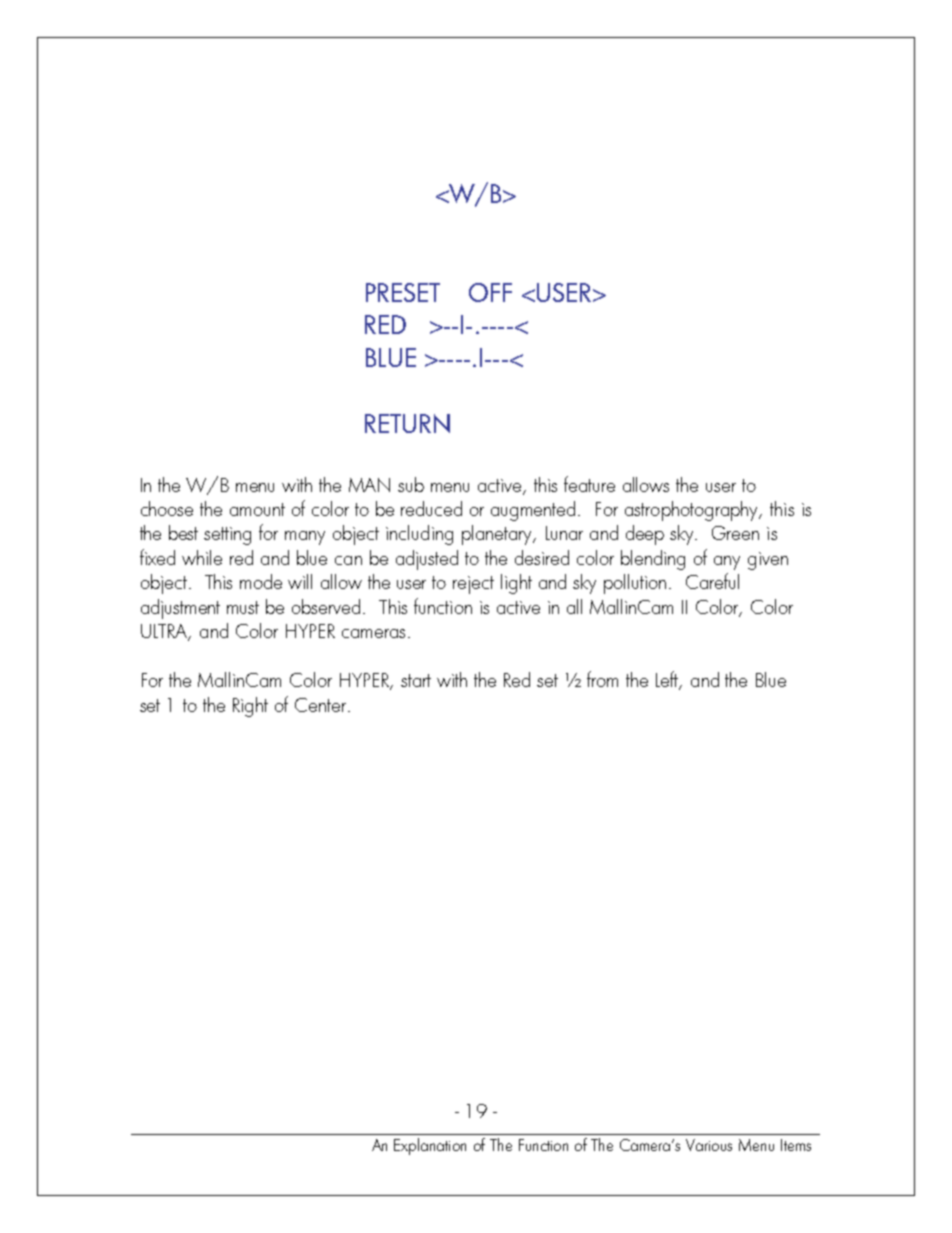  What do you see at coordinates (796, 1145) in the screenshot?
I see `Items` at bounding box center [796, 1145].
